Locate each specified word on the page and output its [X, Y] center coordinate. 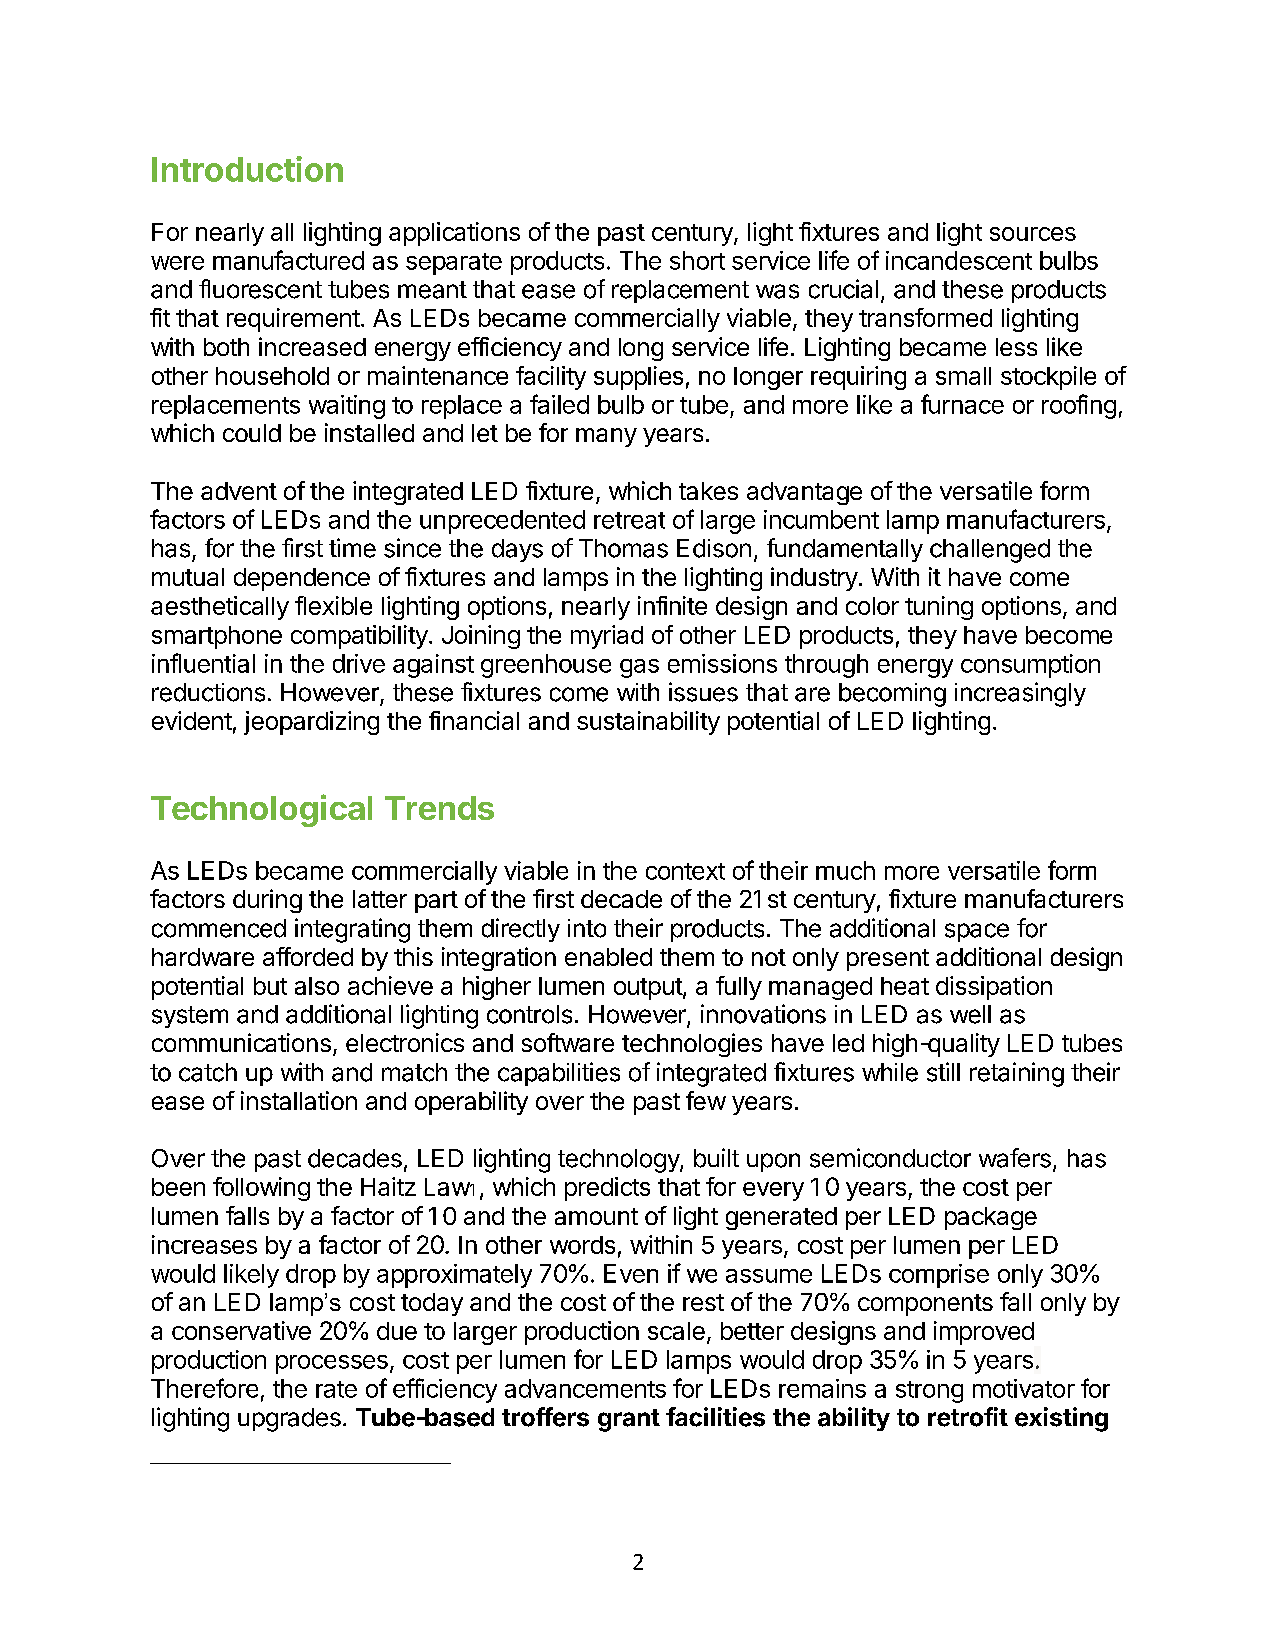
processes [332, 1364]
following [261, 1189]
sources [1033, 234]
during [267, 901]
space [977, 932]
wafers [1015, 1158]
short [697, 260]
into [587, 928]
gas [639, 668]
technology [619, 1161]
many [606, 437]
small [963, 376]
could [252, 433]
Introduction [247, 169]
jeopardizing [311, 723]
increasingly [1020, 694]
